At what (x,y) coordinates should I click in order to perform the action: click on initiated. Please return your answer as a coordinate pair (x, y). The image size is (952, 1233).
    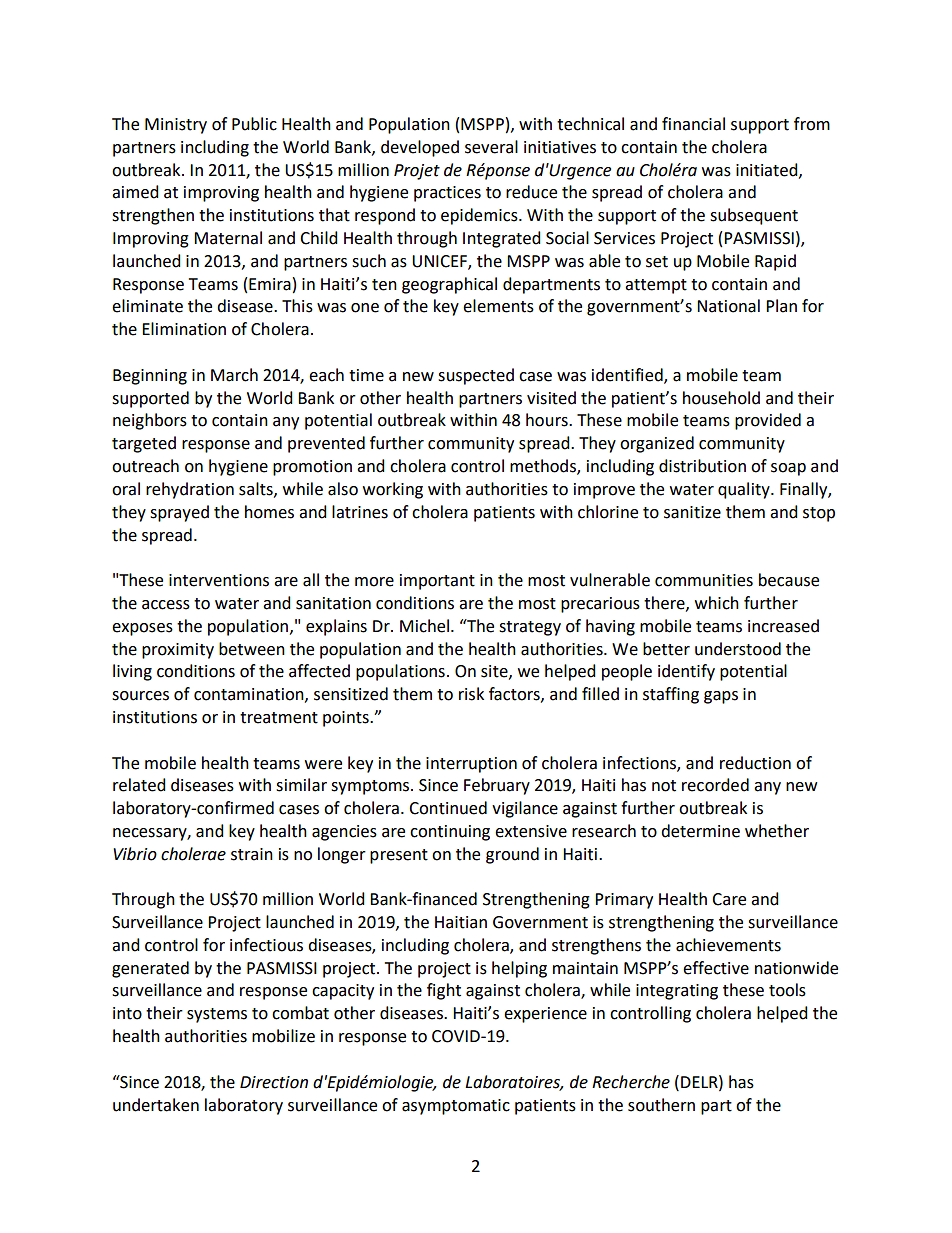
    Looking at the image, I should click on (768, 170).
